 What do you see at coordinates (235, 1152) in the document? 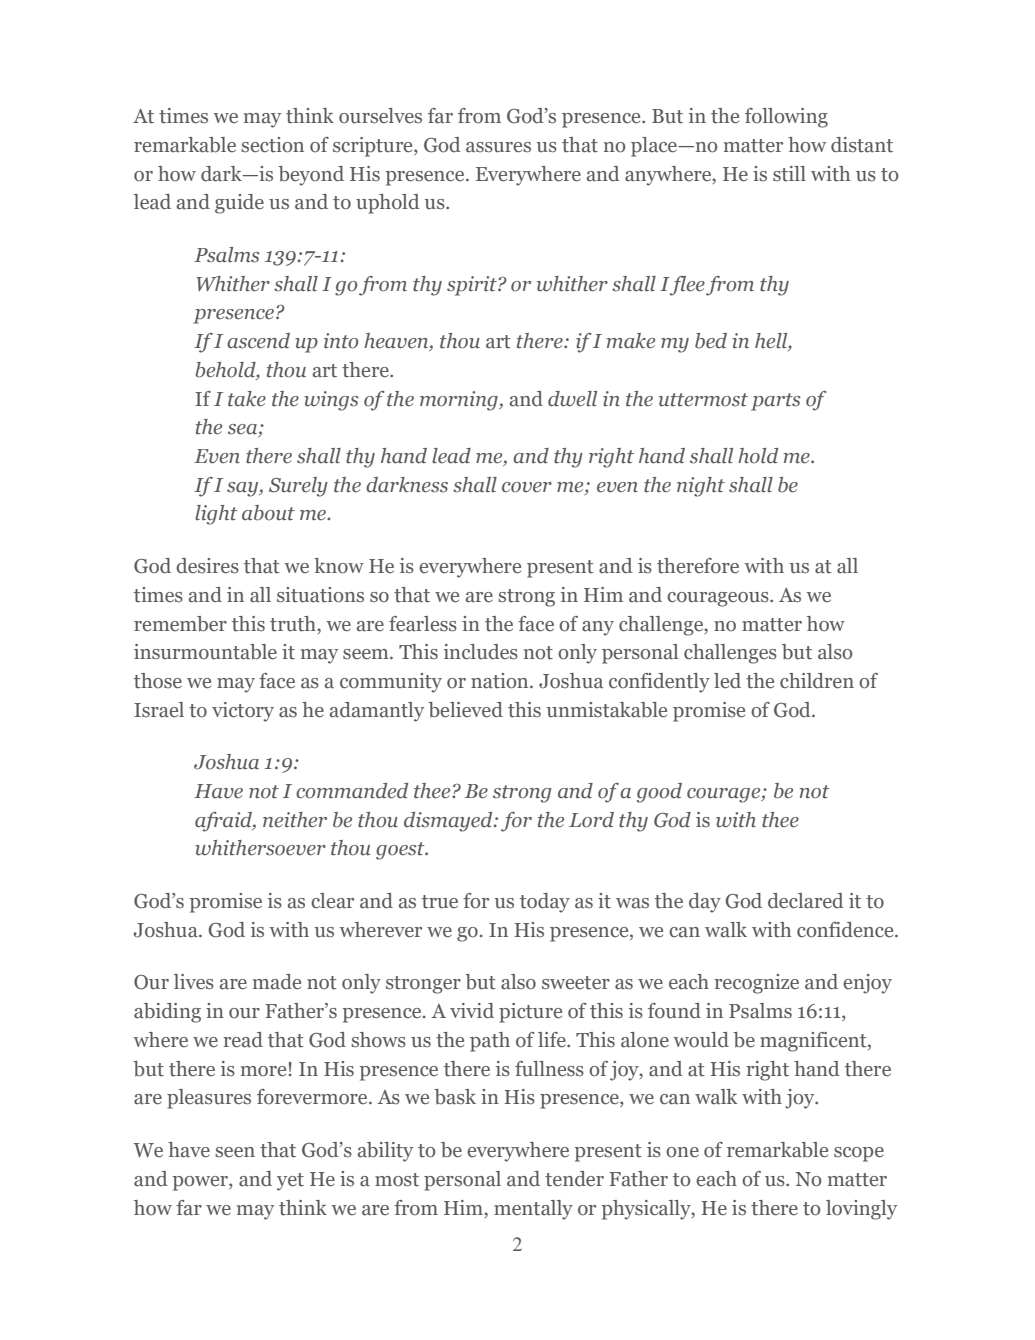
I see `seen` at bounding box center [235, 1152].
